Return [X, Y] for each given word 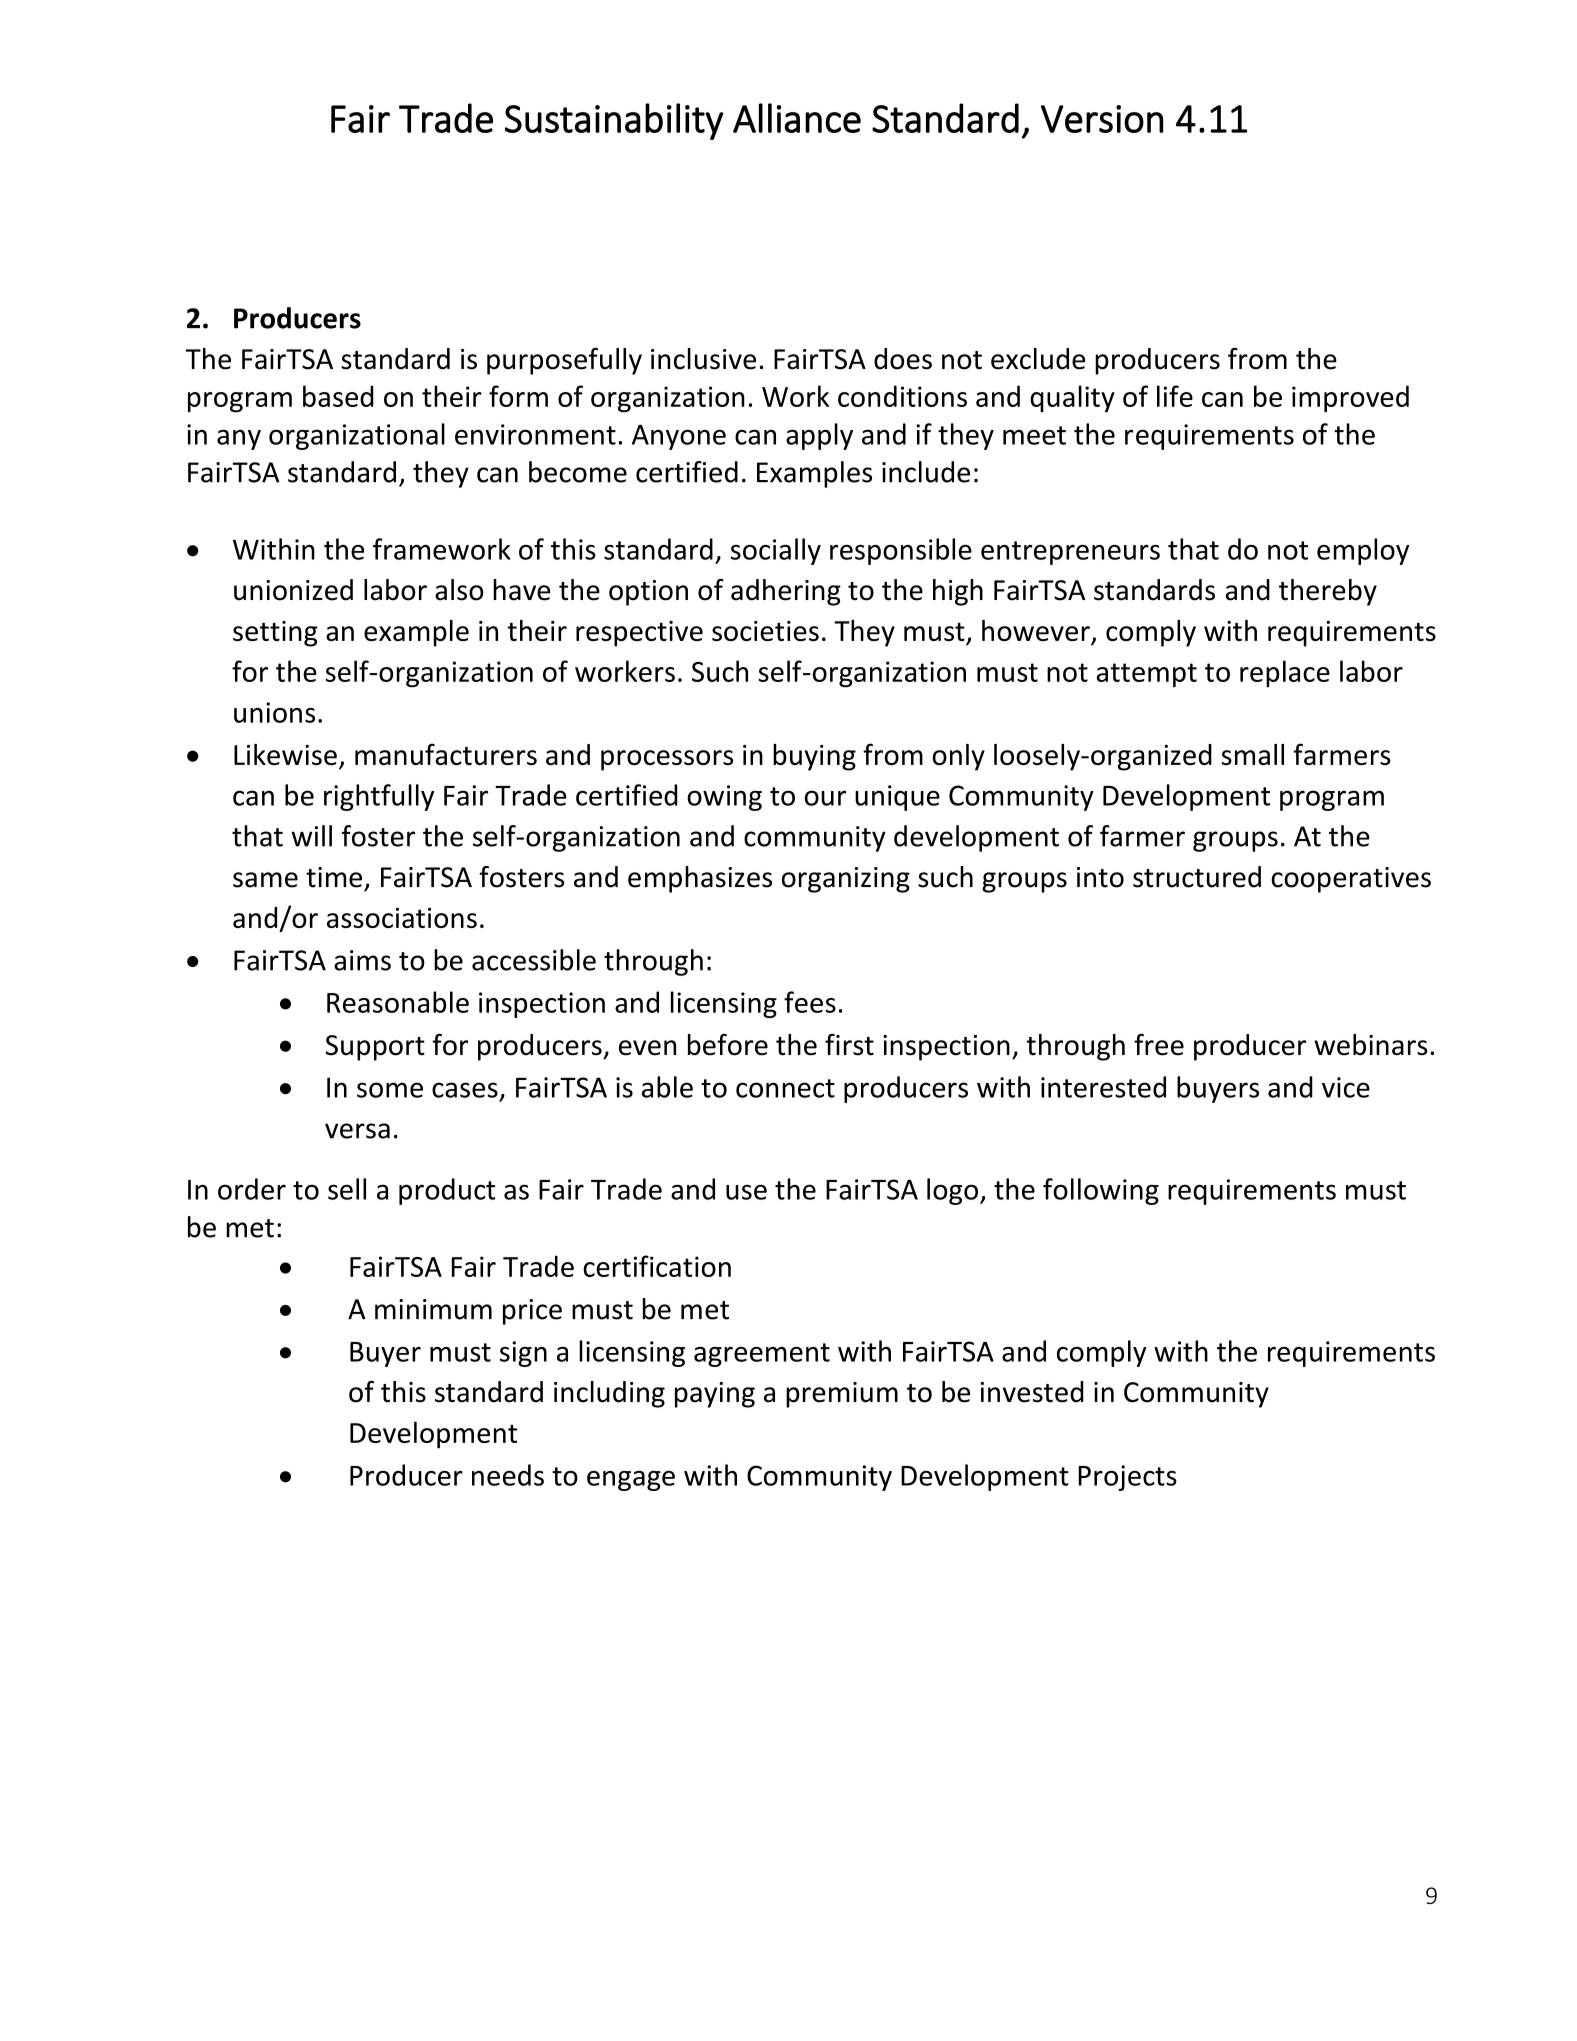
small [1252, 754]
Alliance [797, 118]
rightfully [379, 797]
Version [1102, 119]
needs [508, 1475]
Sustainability [614, 121]
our [825, 798]
